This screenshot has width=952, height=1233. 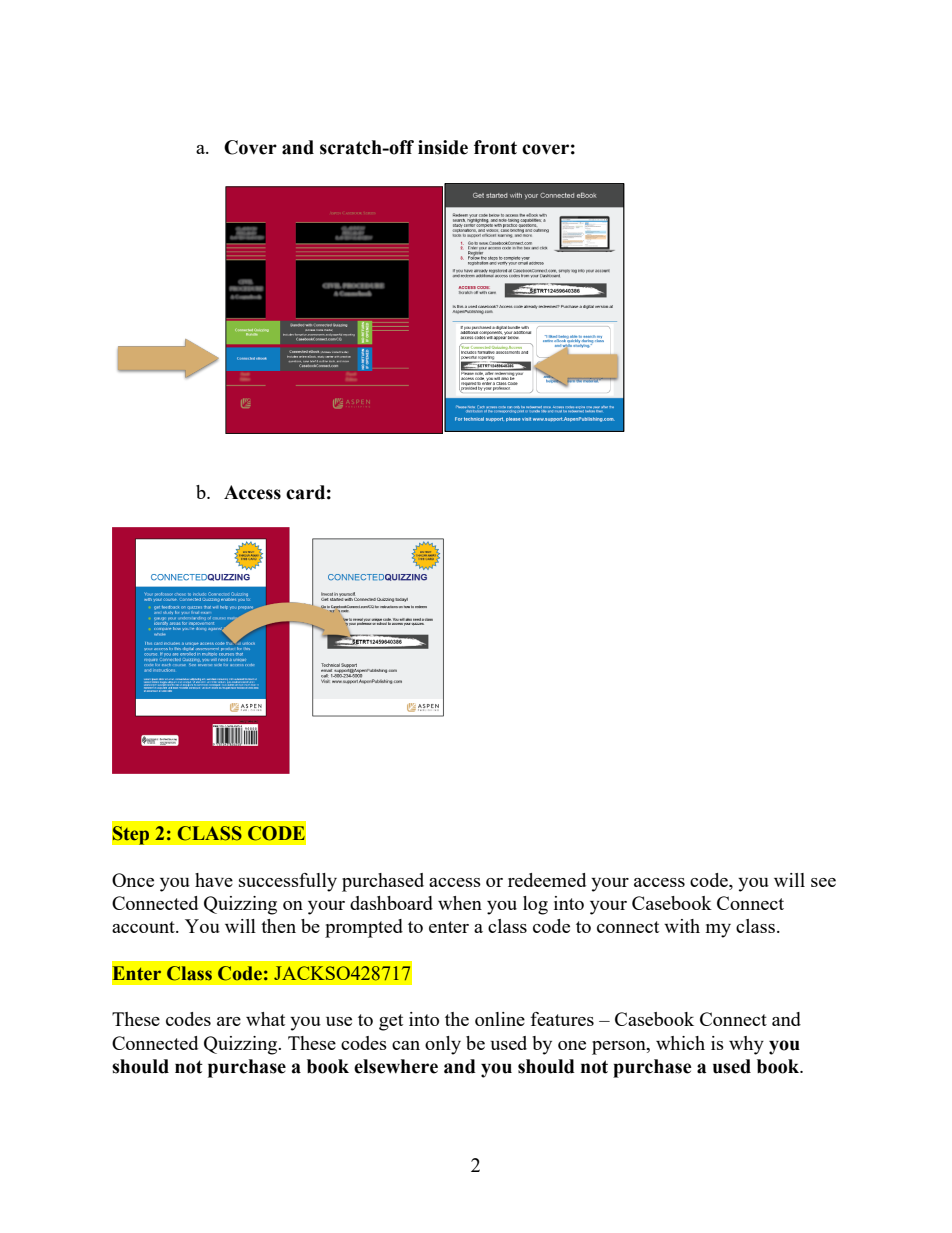 What do you see at coordinates (229, 1021) in the screenshot?
I see `are` at bounding box center [229, 1021].
